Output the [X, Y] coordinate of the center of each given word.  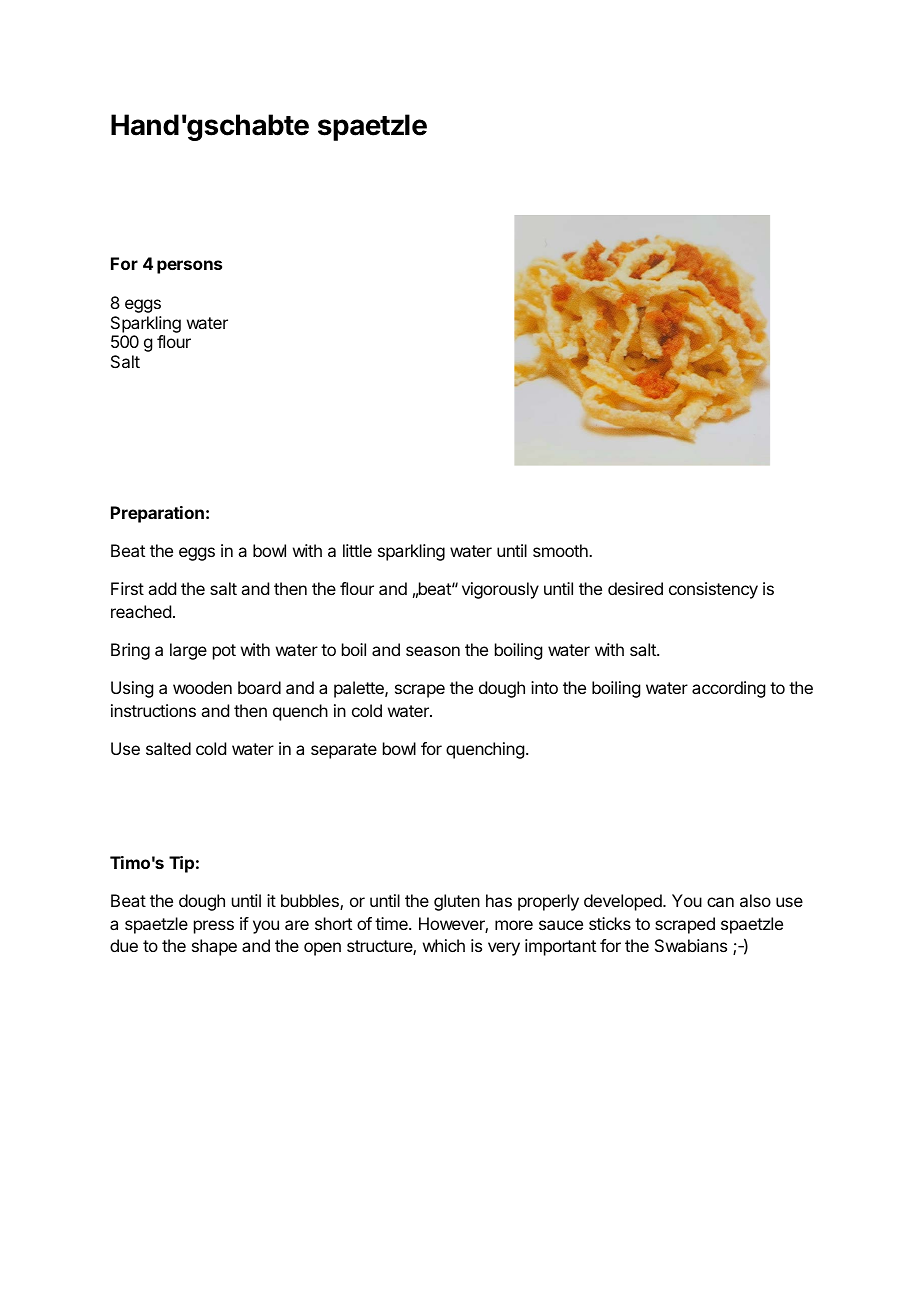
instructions [153, 710]
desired [635, 588]
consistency [713, 590]
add [162, 588]
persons [189, 267]
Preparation [157, 514]
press [214, 927]
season [433, 651]
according [728, 689]
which [444, 945]
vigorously [500, 590]
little [357, 550]
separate [344, 751]
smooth [561, 550]
